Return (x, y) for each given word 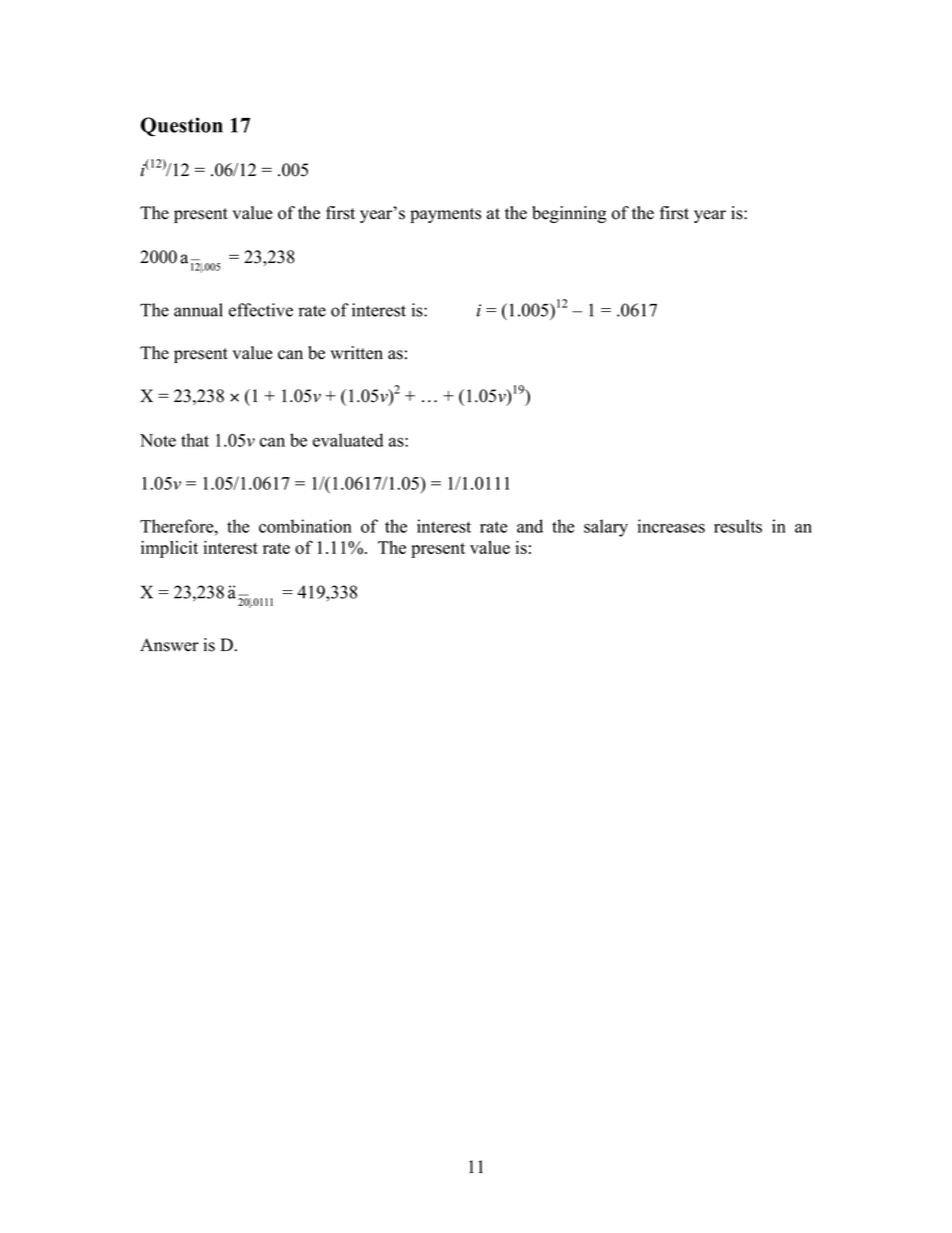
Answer (169, 645)
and (530, 526)
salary (606, 528)
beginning (569, 214)
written (356, 353)
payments (445, 215)
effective (261, 310)
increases (671, 526)
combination (305, 526)
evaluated (348, 440)
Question (182, 126)
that (195, 440)
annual (198, 310)
